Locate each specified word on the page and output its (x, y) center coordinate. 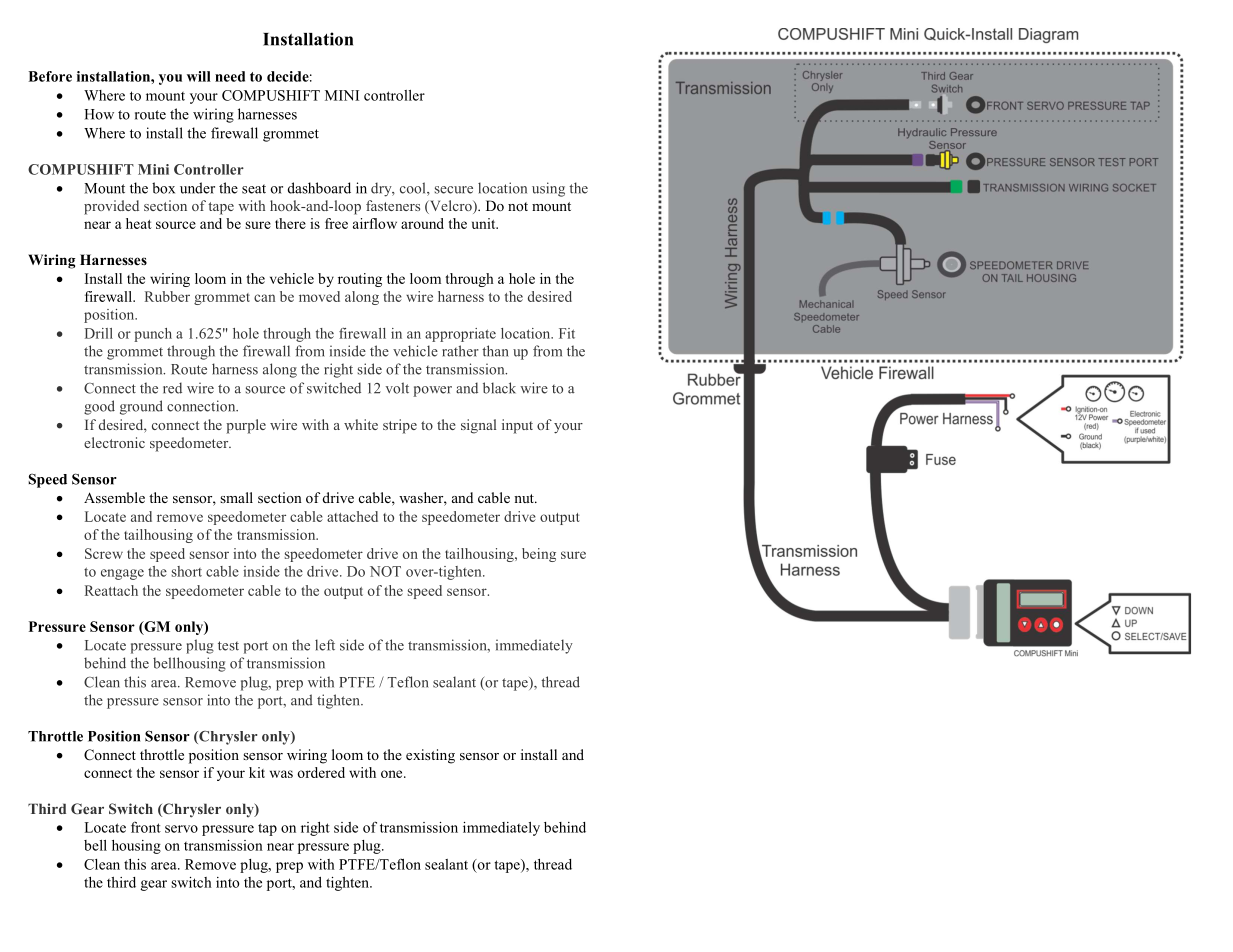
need (230, 76)
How (99, 114)
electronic (114, 442)
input (517, 426)
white (361, 424)
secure (454, 190)
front (146, 827)
